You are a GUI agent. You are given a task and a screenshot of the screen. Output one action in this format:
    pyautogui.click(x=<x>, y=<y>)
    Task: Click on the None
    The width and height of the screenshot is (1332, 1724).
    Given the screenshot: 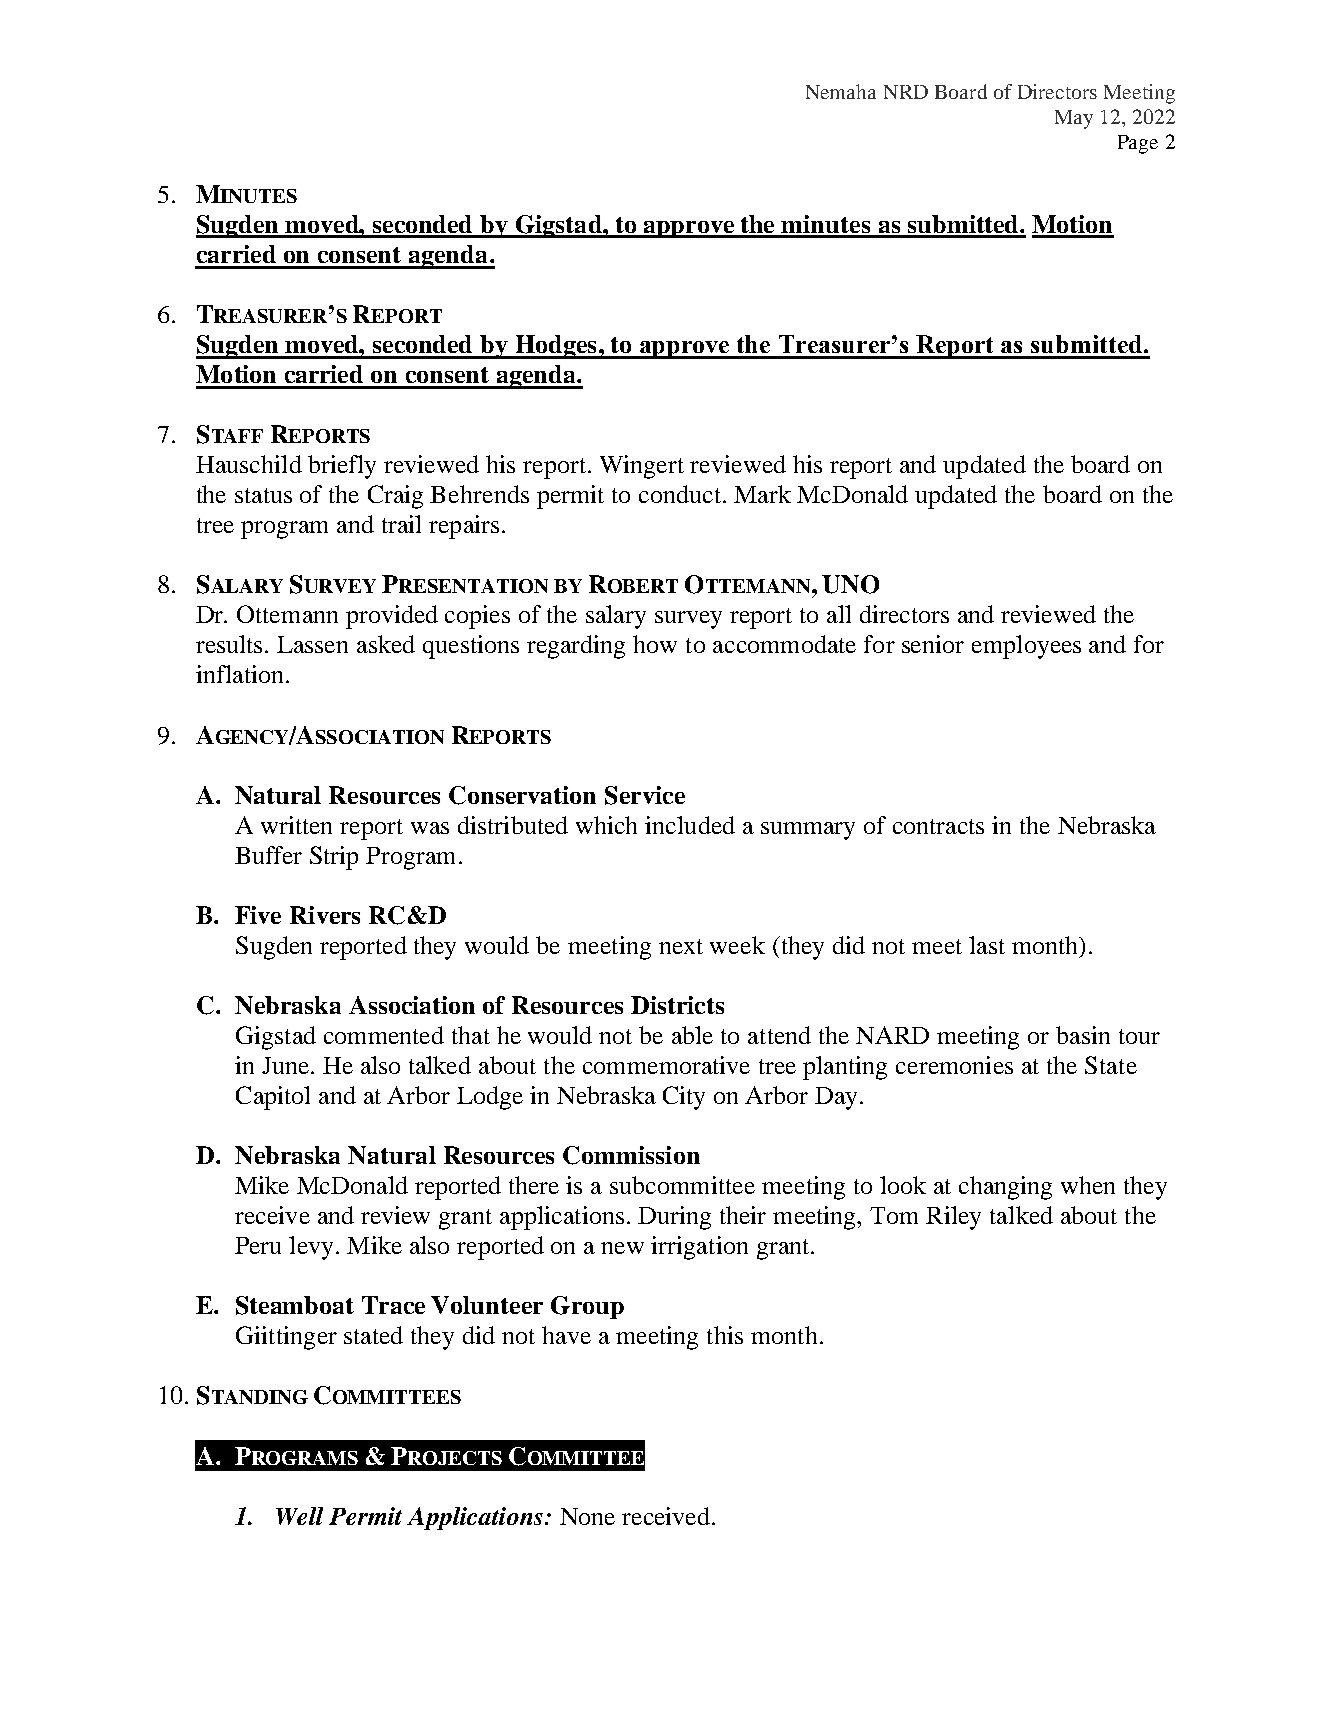 What is the action you would take?
    pyautogui.click(x=587, y=1516)
